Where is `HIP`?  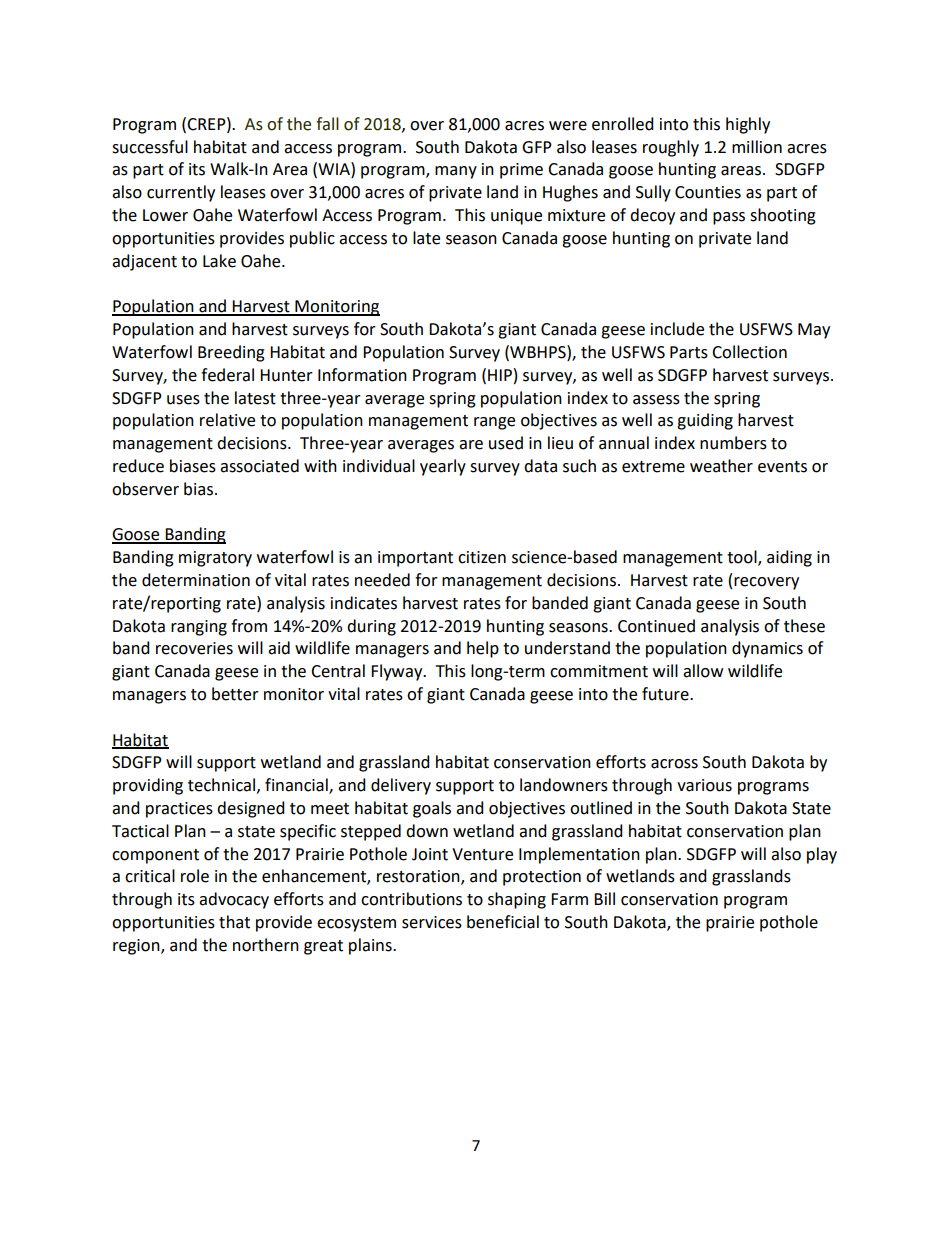
HIP is located at coordinates (500, 375).
